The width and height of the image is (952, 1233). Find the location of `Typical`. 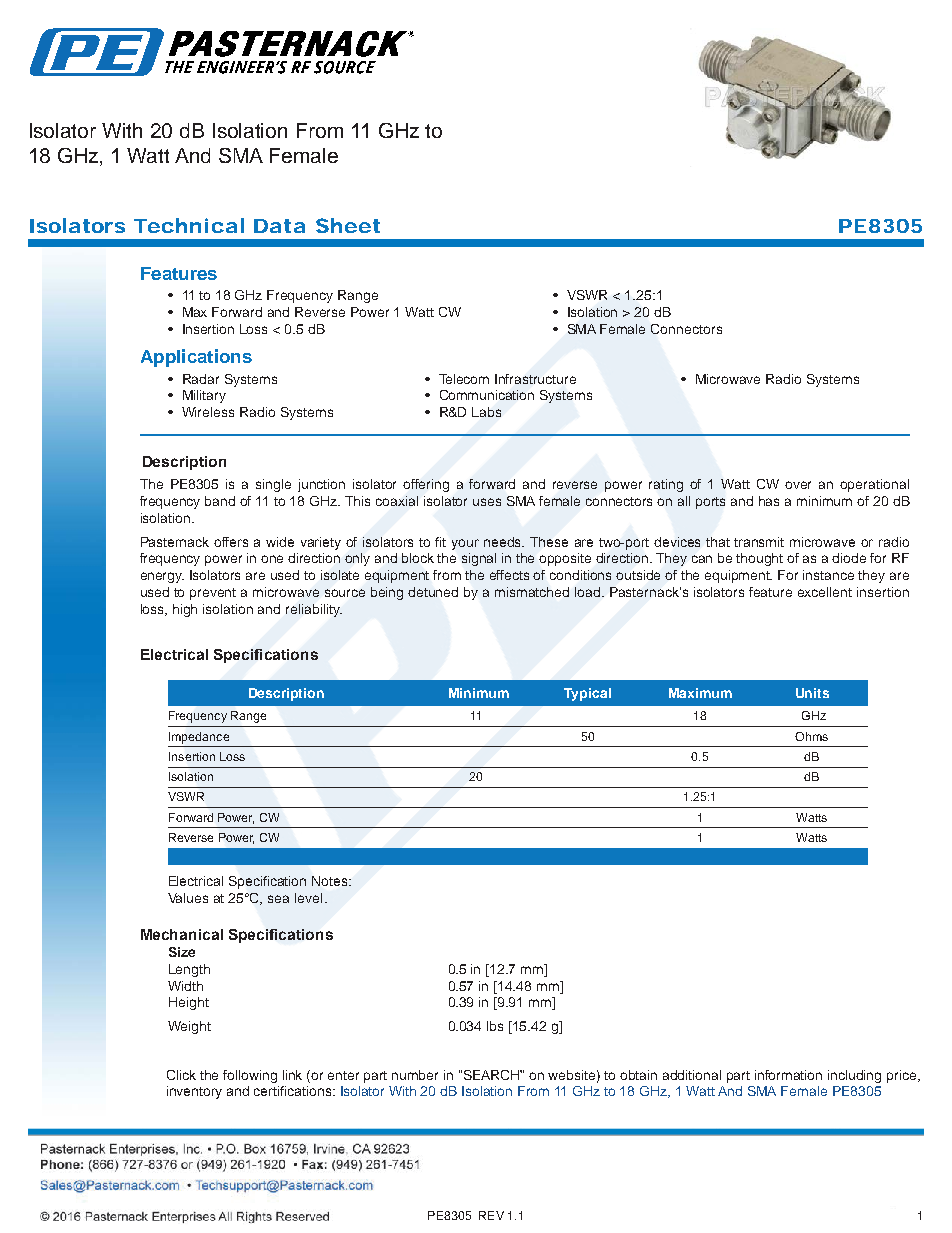

Typical is located at coordinates (587, 694).
